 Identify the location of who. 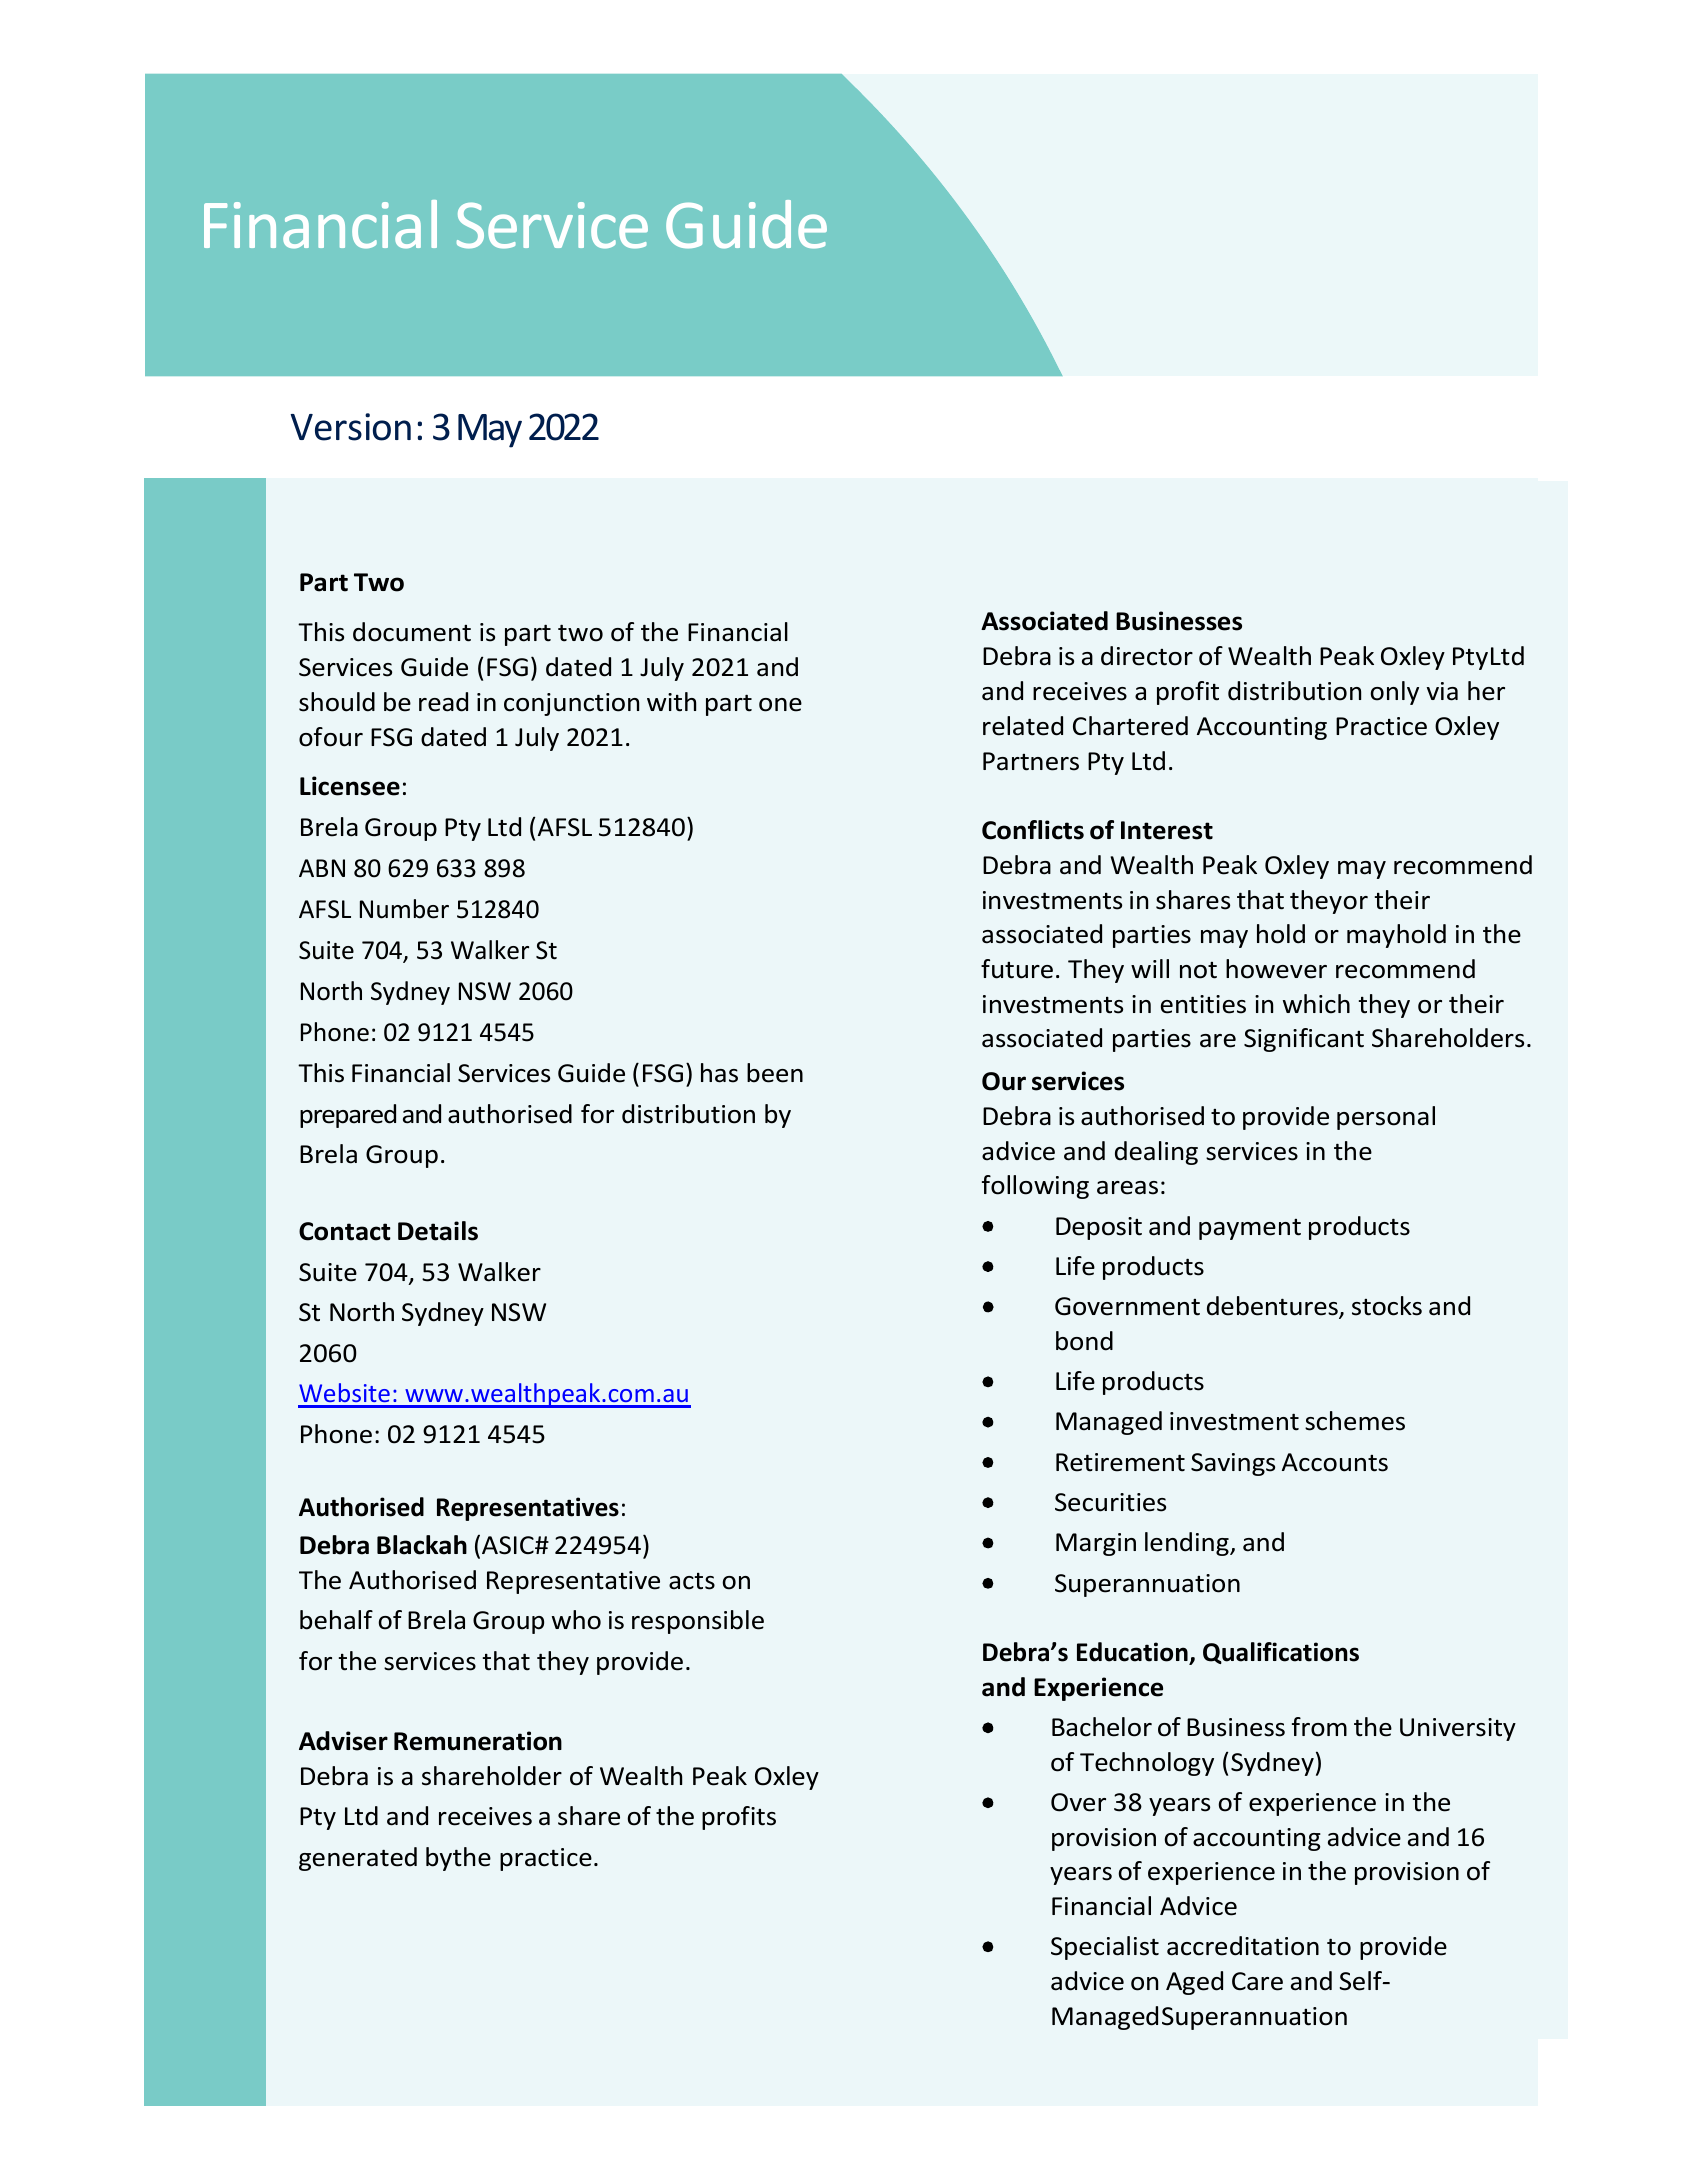
(576, 1620).
